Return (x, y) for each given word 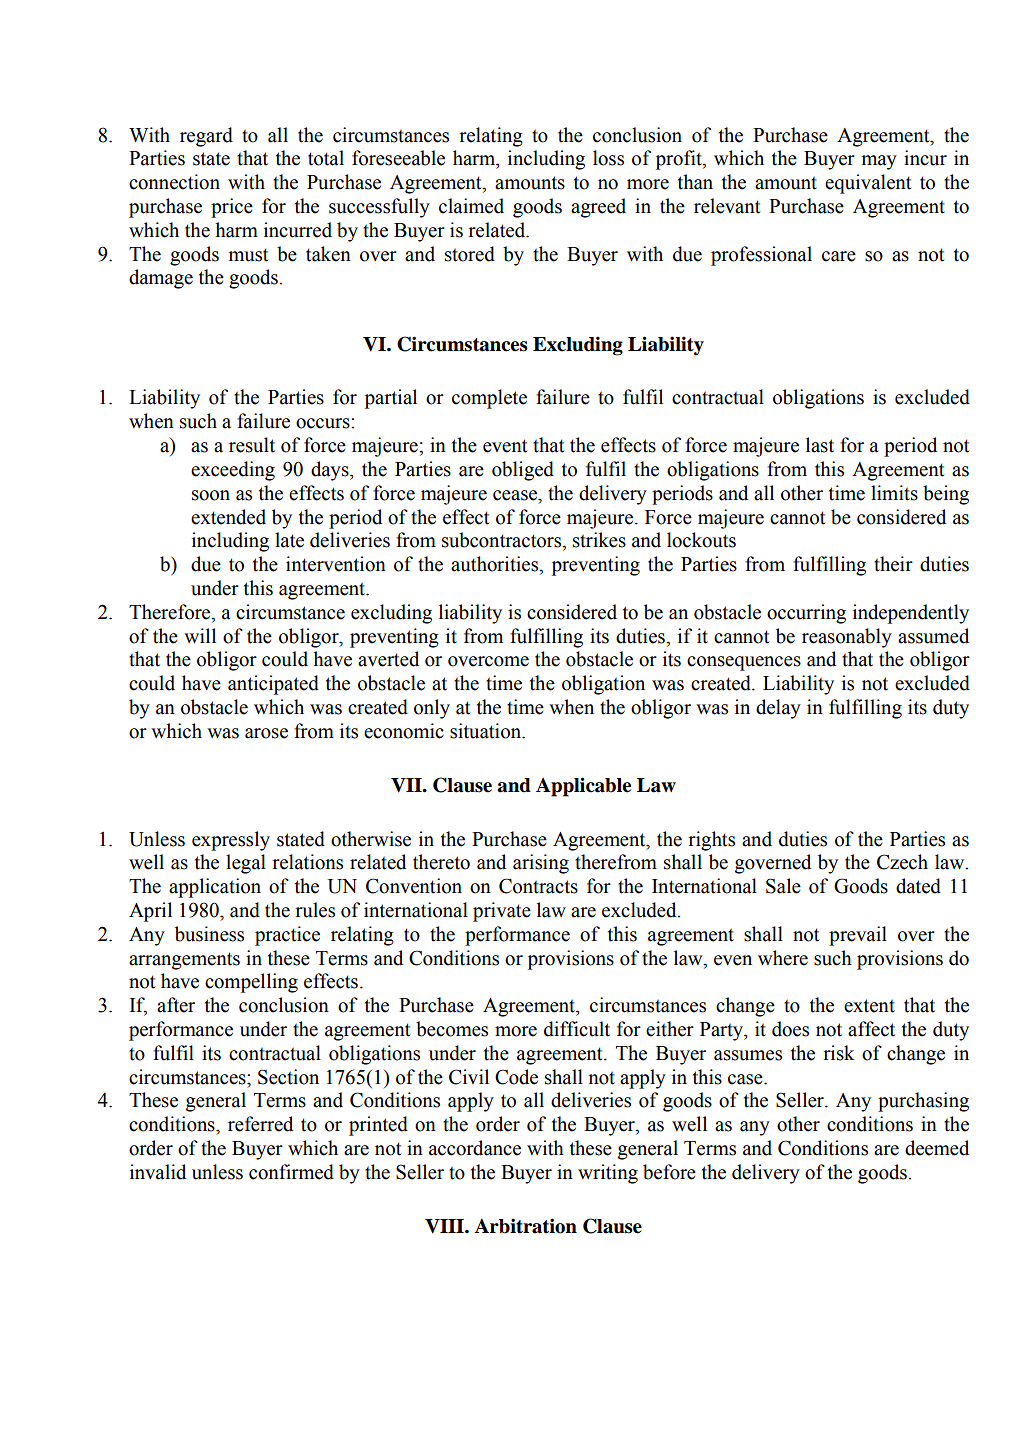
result (252, 445)
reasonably (847, 638)
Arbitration (526, 1226)
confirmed (291, 1172)
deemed (937, 1148)
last (820, 445)
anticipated (273, 685)
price (232, 208)
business (209, 934)
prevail (858, 936)
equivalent (868, 184)
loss (608, 158)
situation (487, 731)
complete (489, 399)
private (502, 912)
